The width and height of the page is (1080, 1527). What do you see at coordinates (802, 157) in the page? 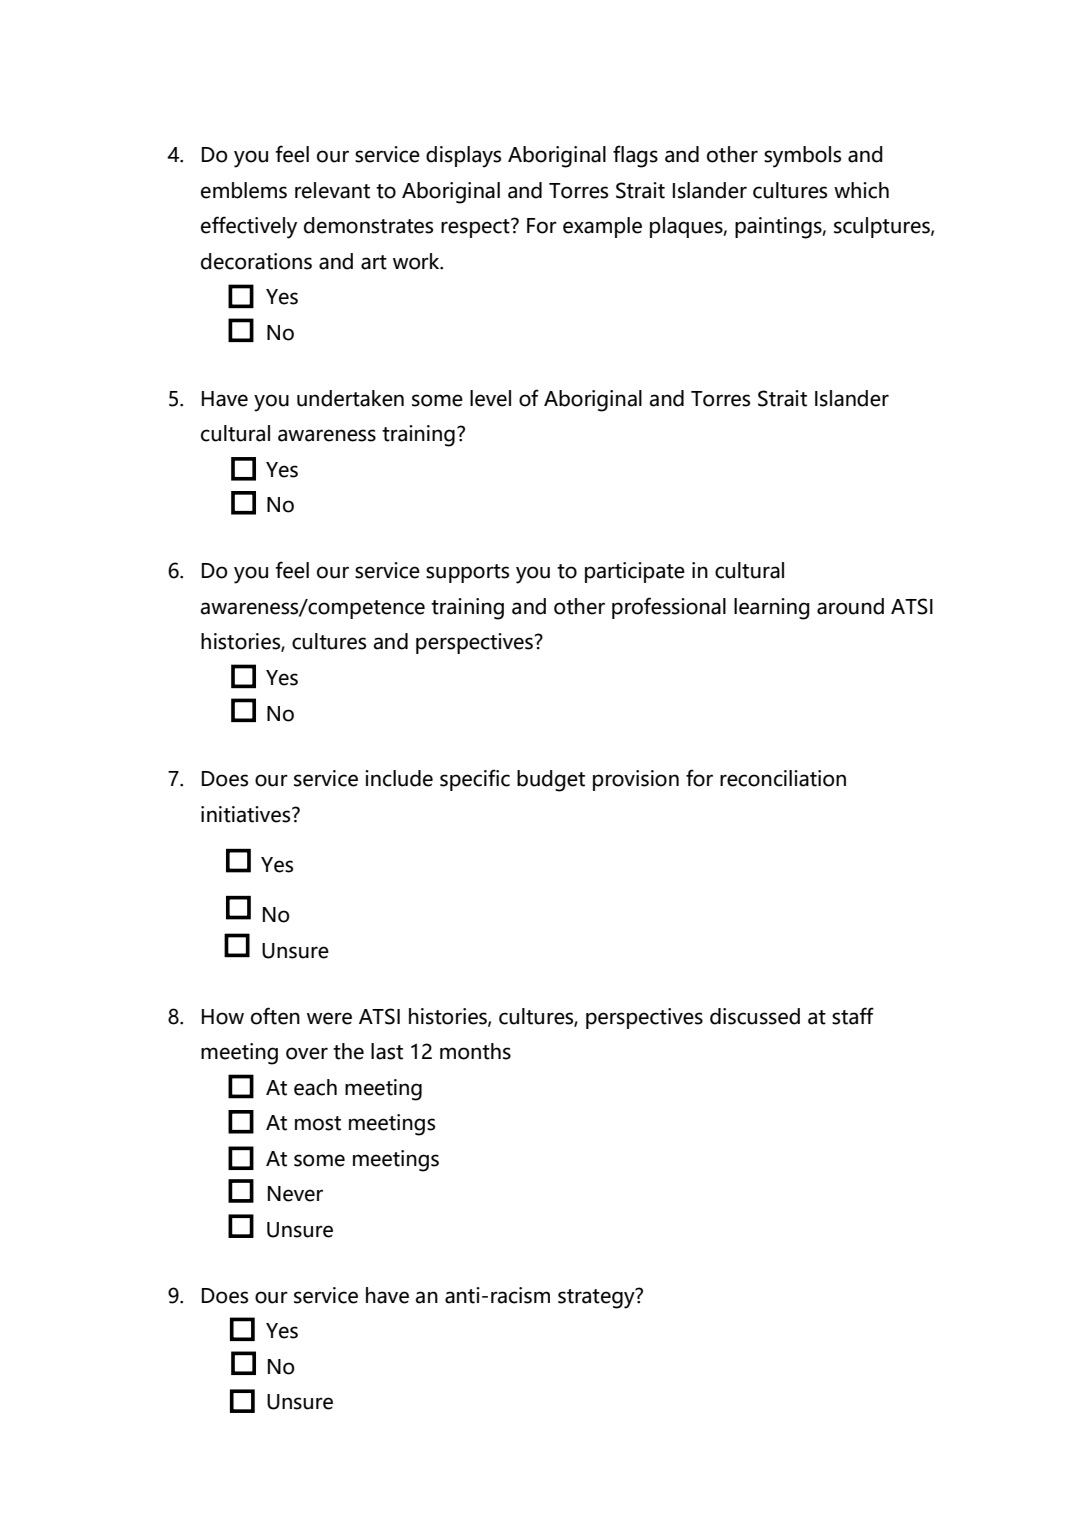
I see `symbols` at bounding box center [802, 157].
